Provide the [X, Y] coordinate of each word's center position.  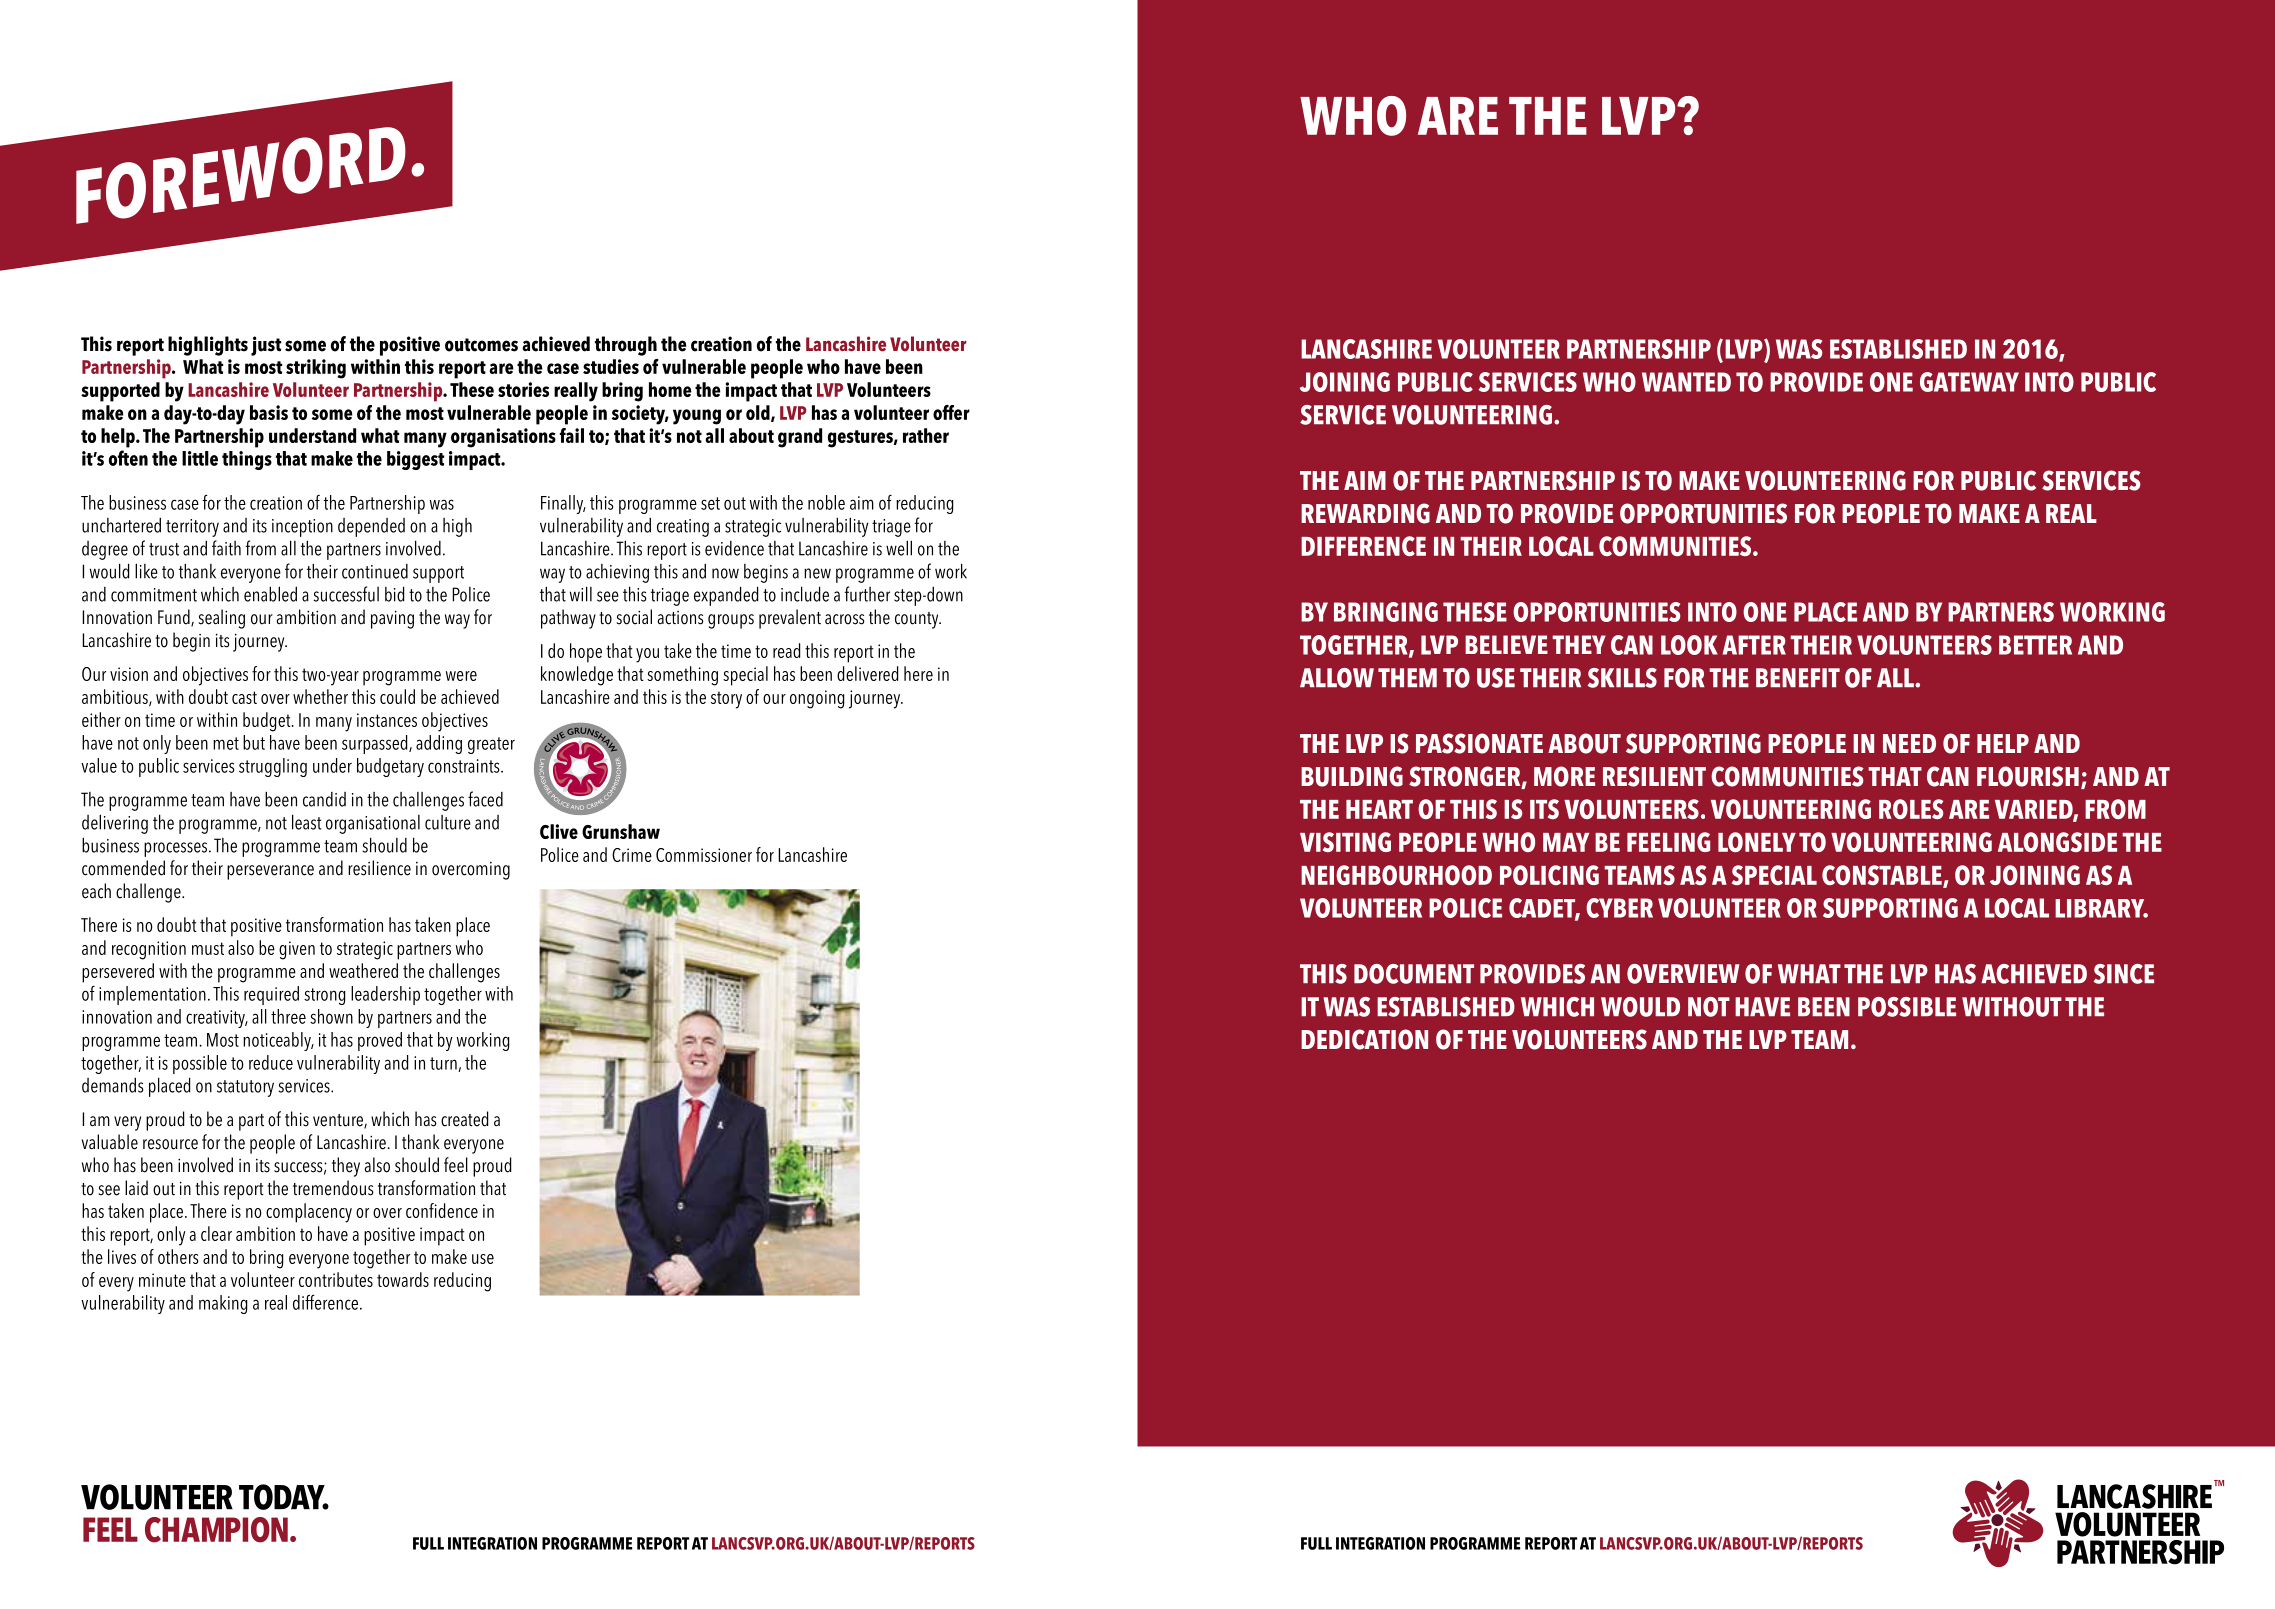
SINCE [2124, 974]
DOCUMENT [1414, 974]
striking [316, 369]
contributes [336, 1279]
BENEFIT [1798, 677]
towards [403, 1279]
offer [951, 412]
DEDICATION [1364, 1039]
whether [320, 696]
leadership [385, 995]
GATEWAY [1969, 382]
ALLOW [1337, 678]
